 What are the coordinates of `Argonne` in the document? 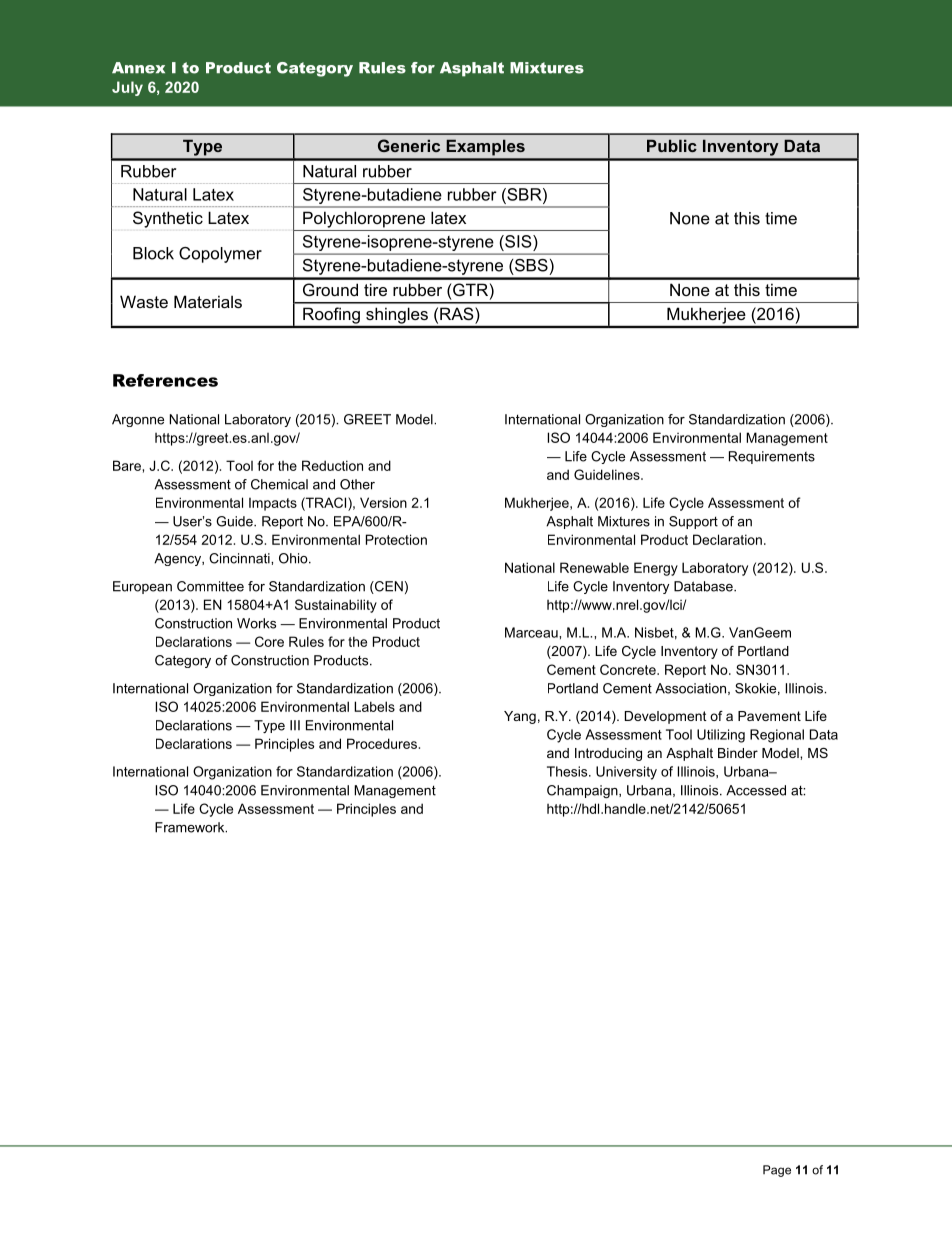 It's located at (138, 420).
